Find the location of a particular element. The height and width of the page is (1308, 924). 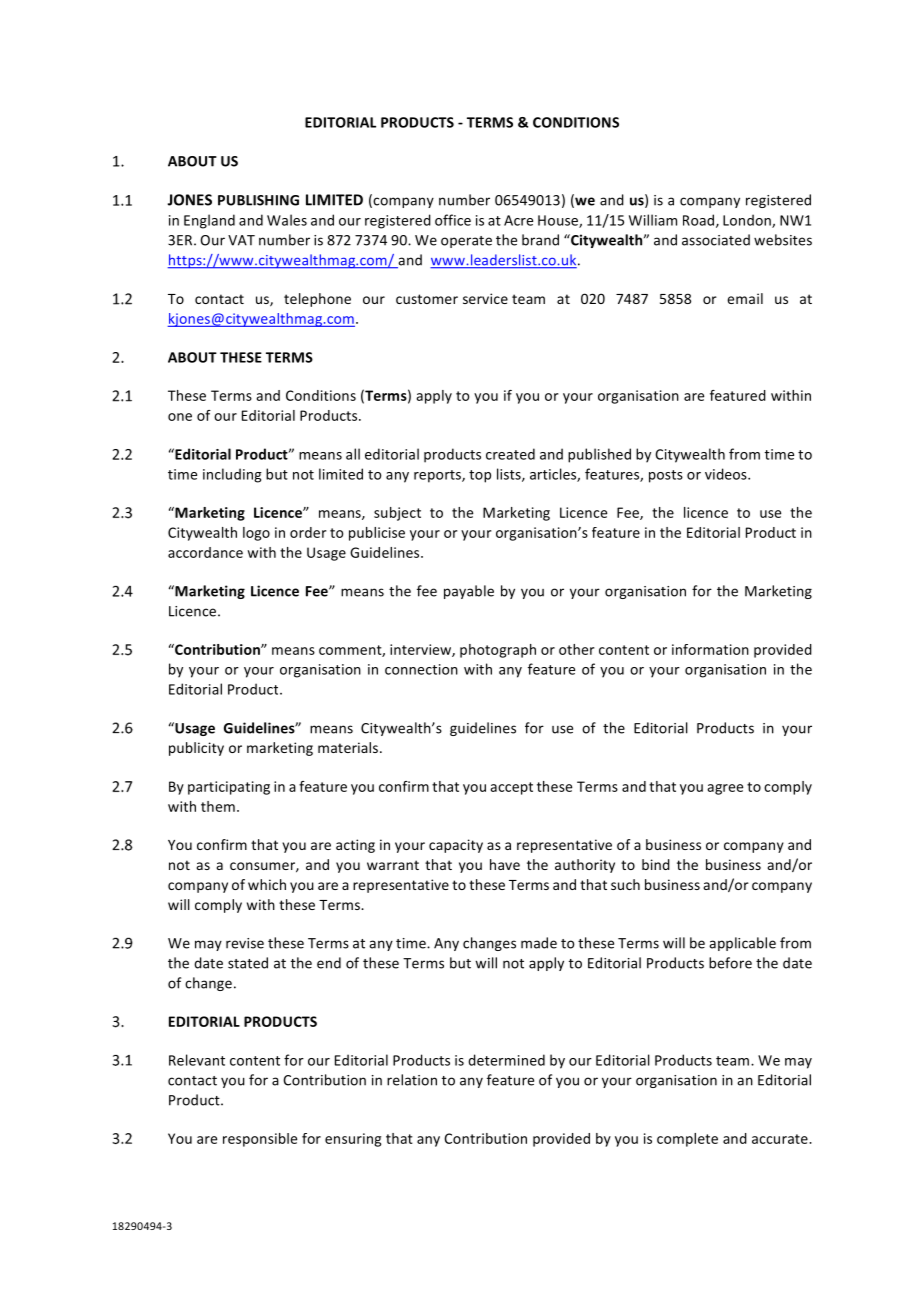

operate is located at coordinates (466, 242).
